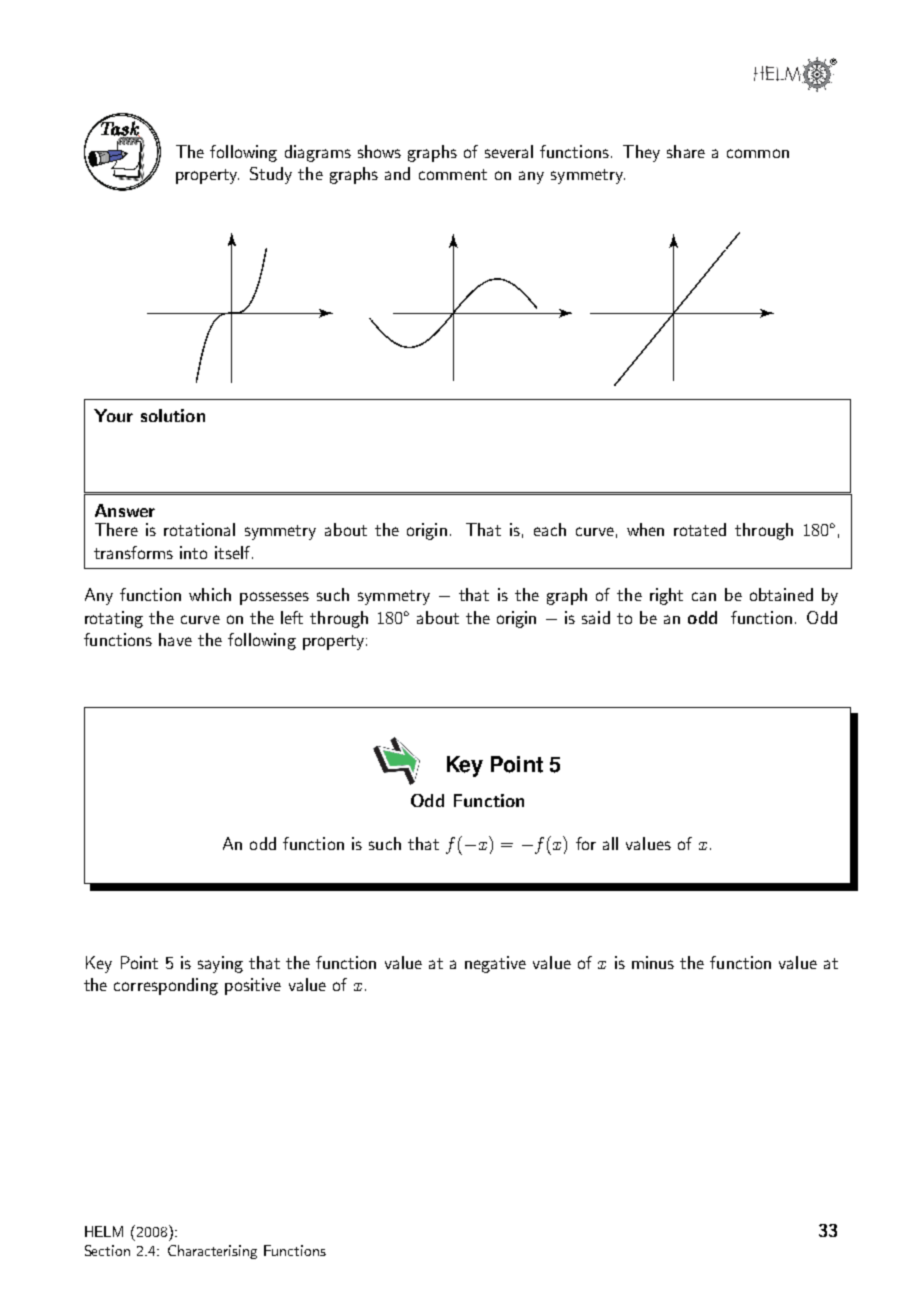 The height and width of the image is (1308, 924). I want to click on each, so click(550, 529).
